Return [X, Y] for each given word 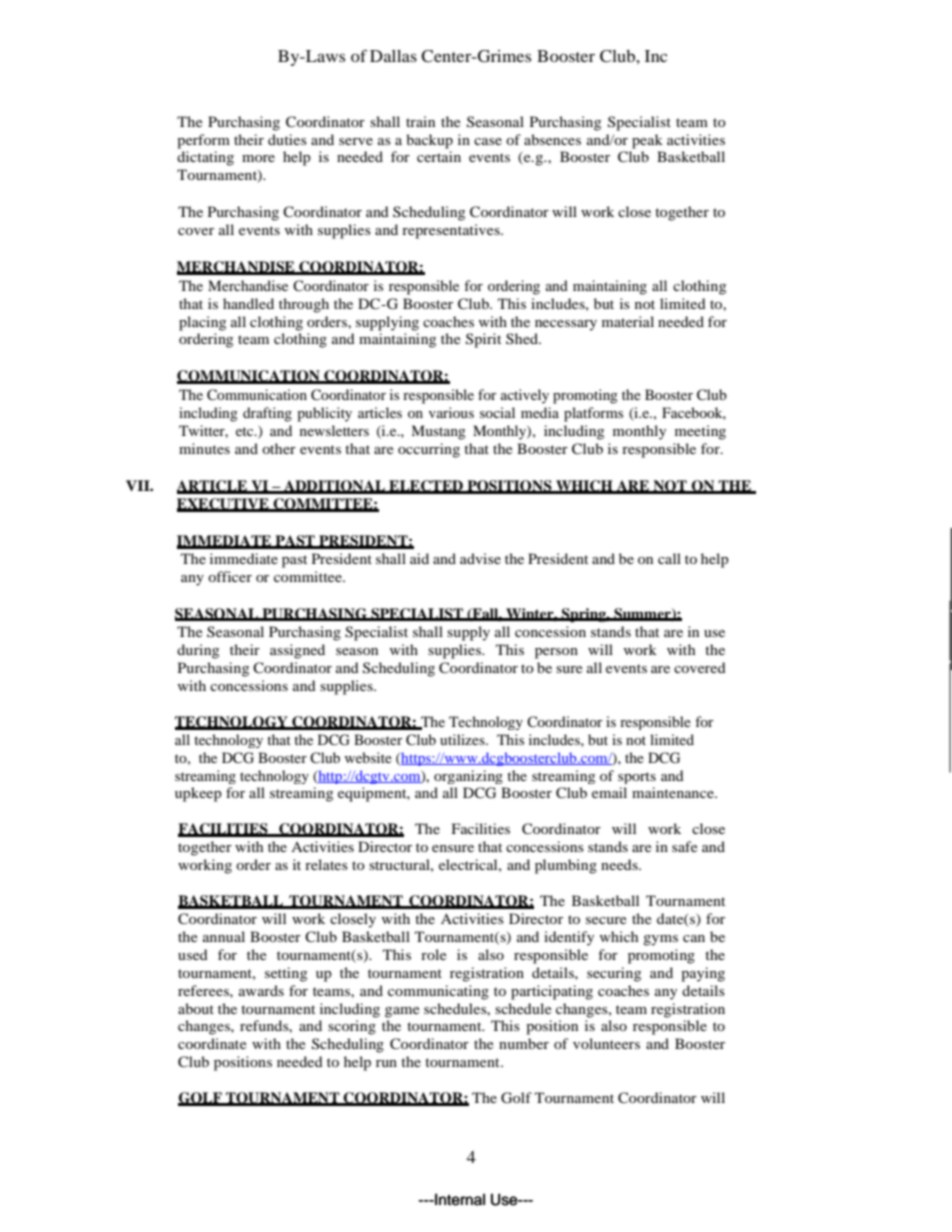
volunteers [606, 1043]
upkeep [198, 794]
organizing [468, 777]
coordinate [212, 1043]
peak [647, 141]
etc [246, 431]
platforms [593, 414]
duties [287, 139]
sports [637, 778]
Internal [459, 1199]
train [420, 121]
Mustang [438, 432]
